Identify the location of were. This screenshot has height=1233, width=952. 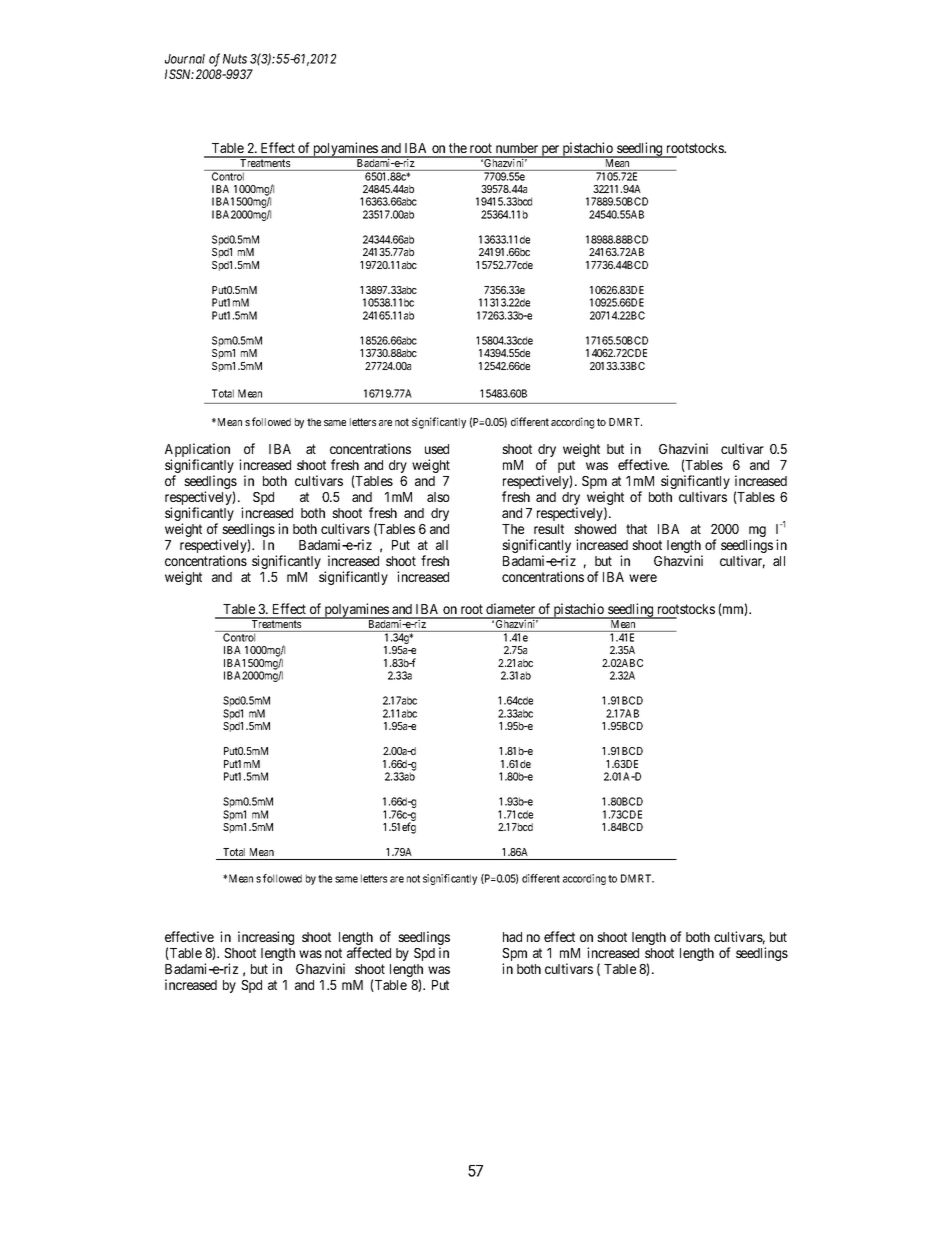
(643, 578).
